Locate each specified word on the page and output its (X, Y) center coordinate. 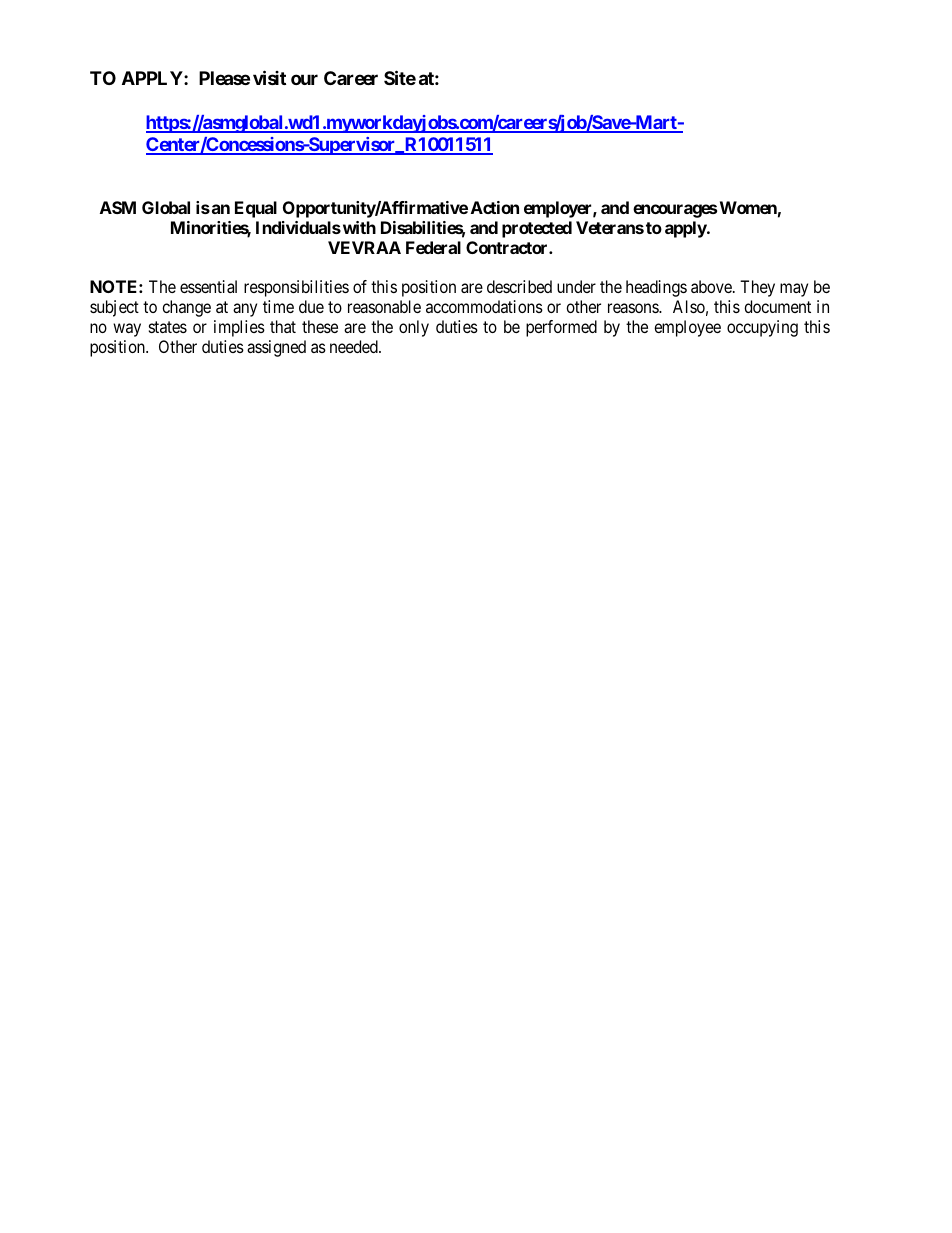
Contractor (508, 247)
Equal (256, 209)
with (359, 227)
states (168, 327)
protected (537, 229)
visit (269, 77)
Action (495, 207)
